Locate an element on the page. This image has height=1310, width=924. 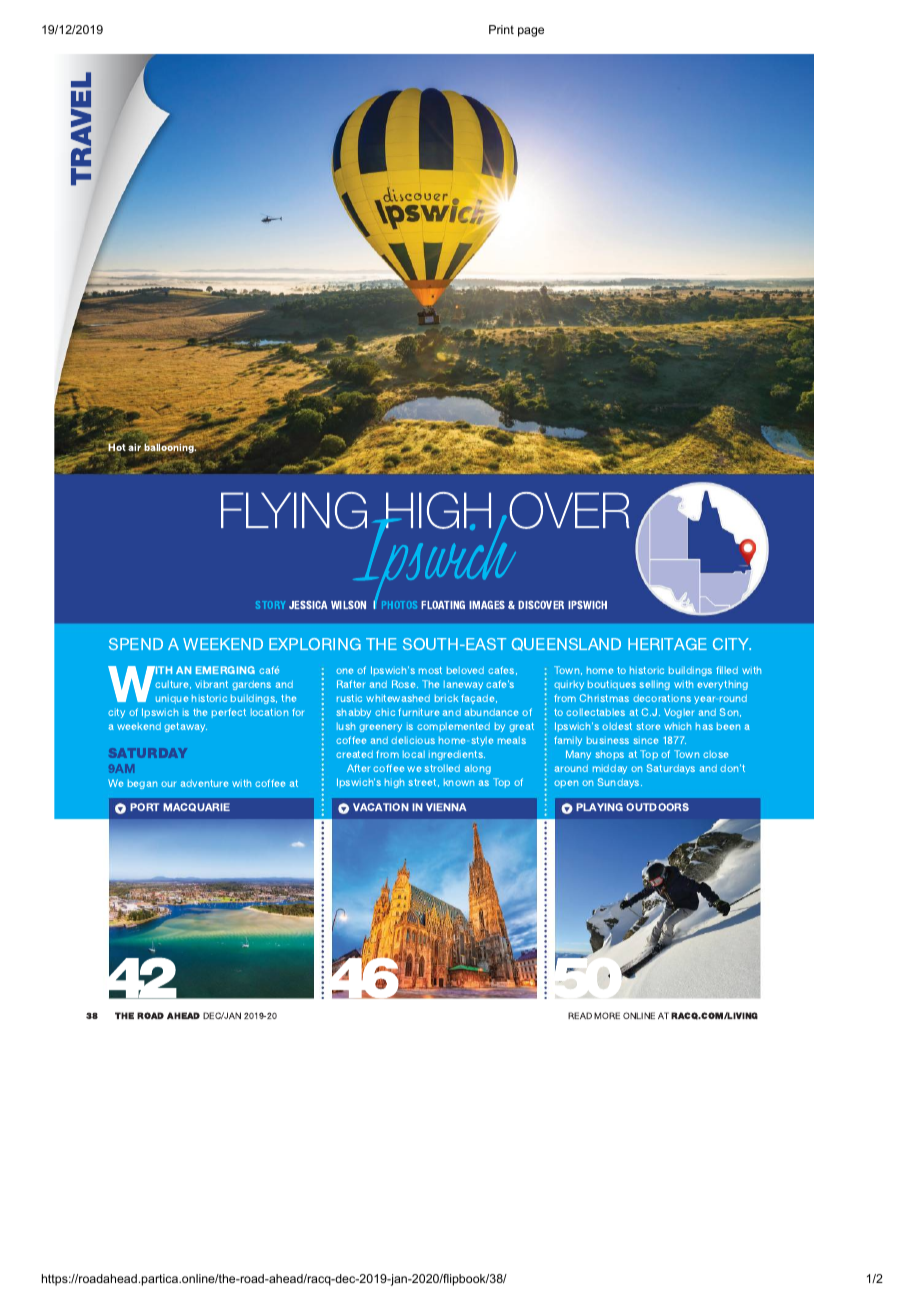
air is located at coordinates (135, 446).
